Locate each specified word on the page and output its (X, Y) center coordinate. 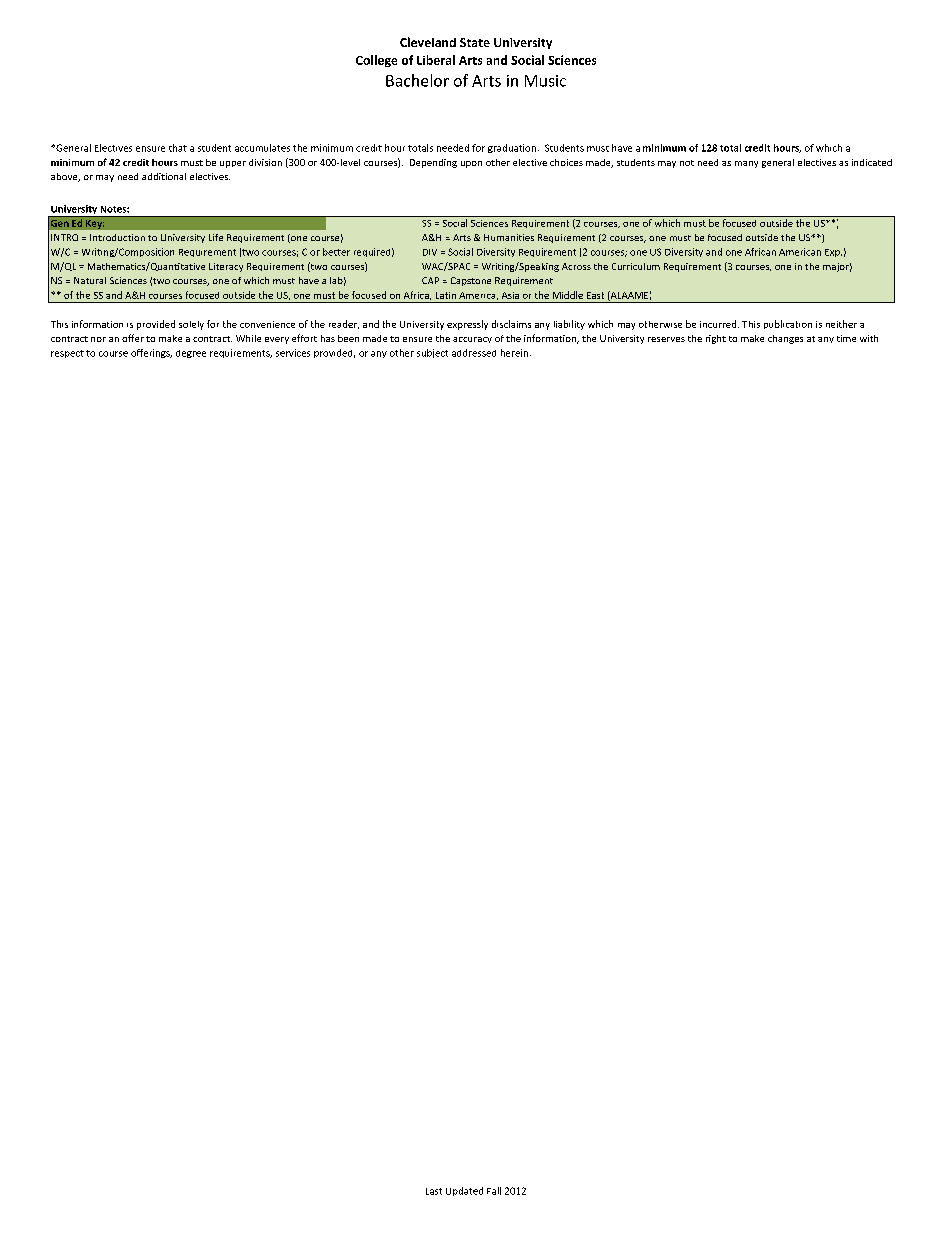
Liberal (436, 60)
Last (434, 1191)
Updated (464, 1191)
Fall (494, 1191)
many (746, 164)
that (178, 148)
